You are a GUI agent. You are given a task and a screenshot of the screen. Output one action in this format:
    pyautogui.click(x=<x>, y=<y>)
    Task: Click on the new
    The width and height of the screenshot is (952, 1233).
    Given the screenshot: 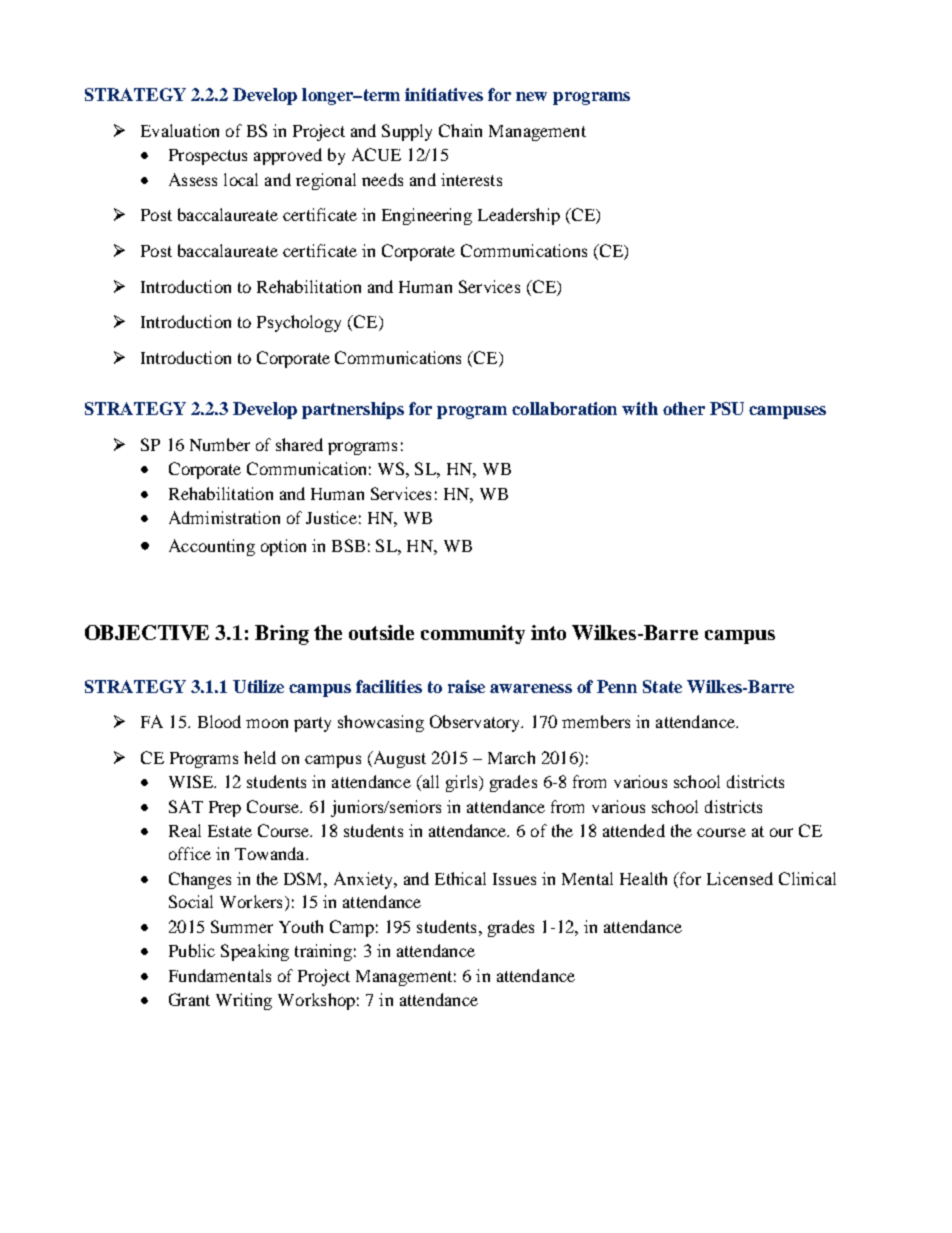 What is the action you would take?
    pyautogui.click(x=531, y=96)
